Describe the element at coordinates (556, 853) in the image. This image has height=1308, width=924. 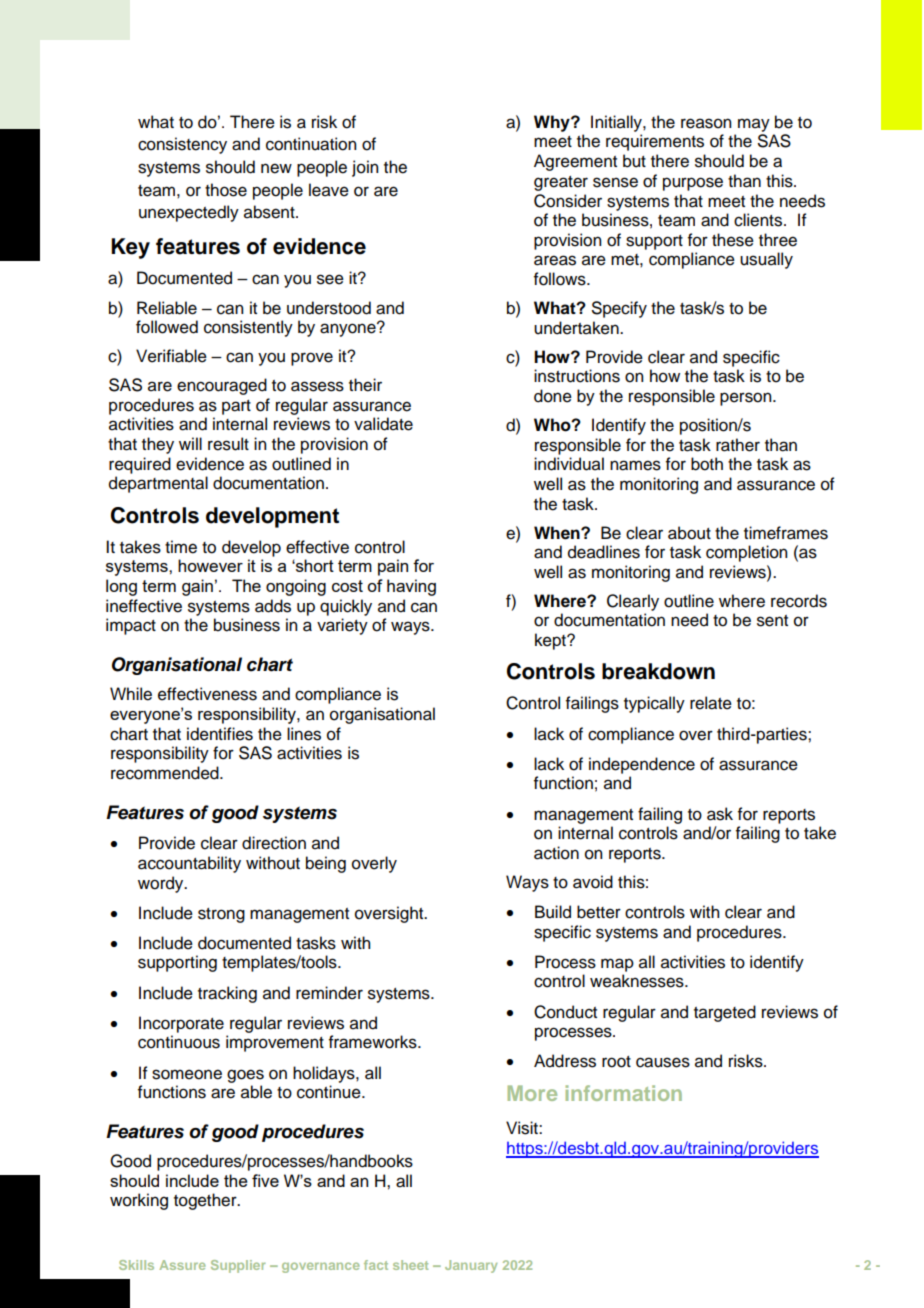
I see `action` at that location.
